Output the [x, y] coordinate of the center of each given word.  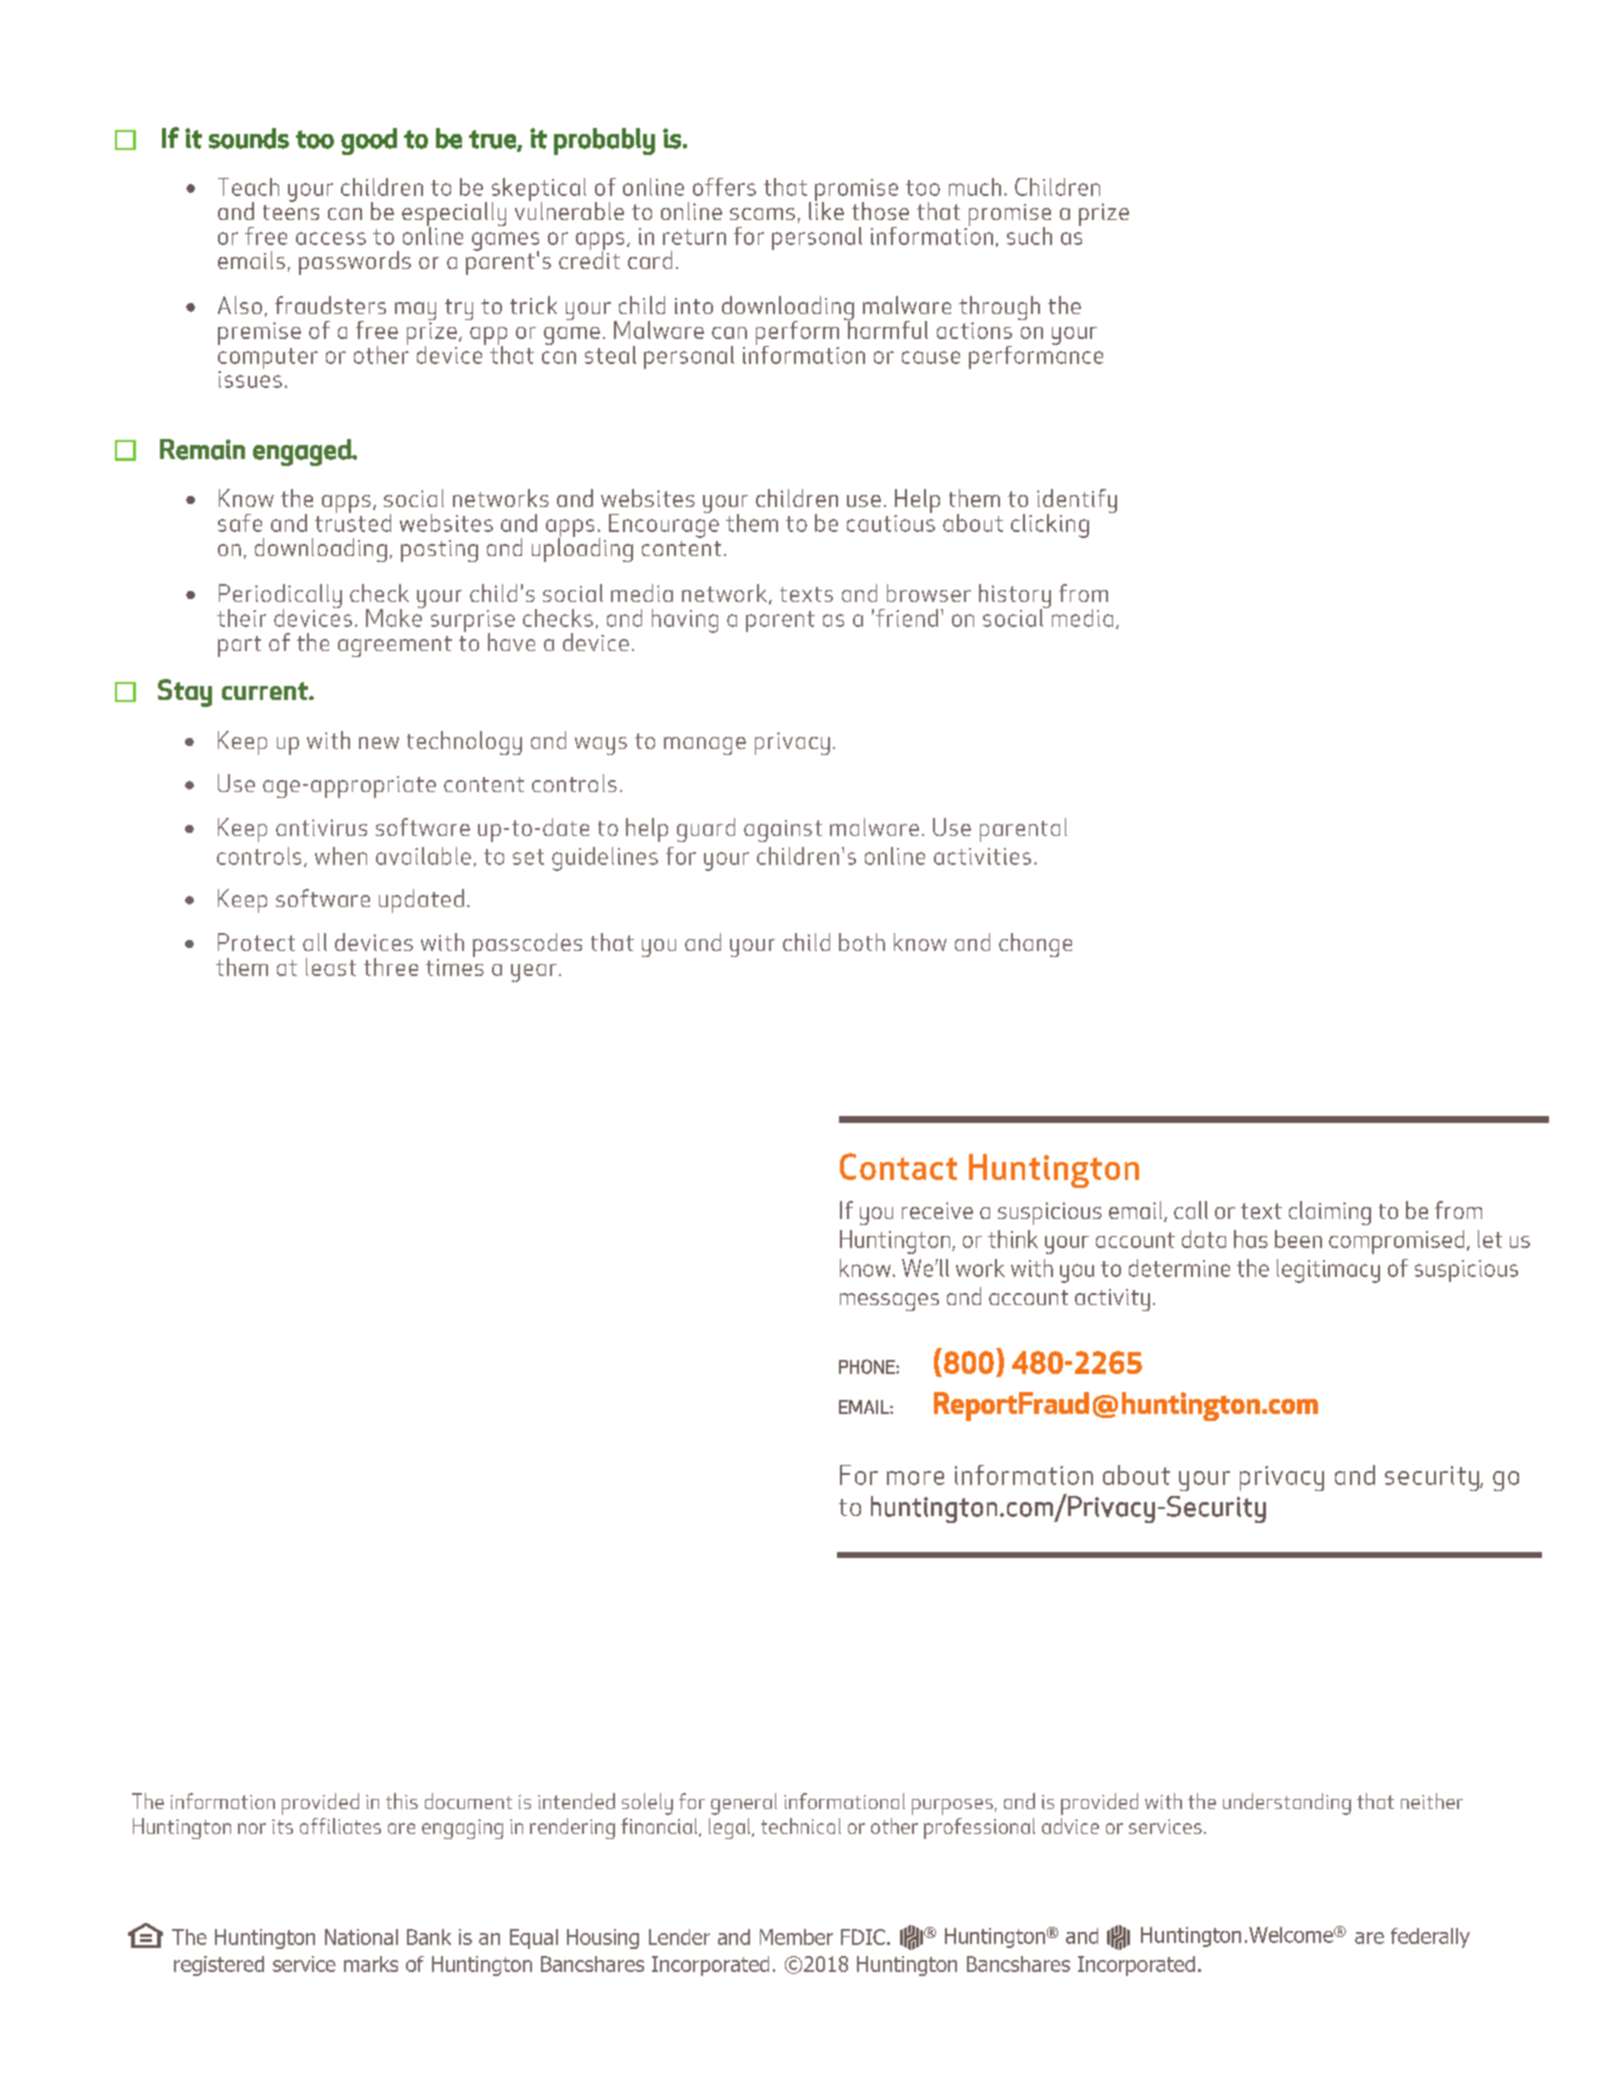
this [402, 1801]
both [862, 942]
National [361, 1937]
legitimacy [1328, 1271]
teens [291, 212]
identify [1077, 502]
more [915, 1478]
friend [907, 618]
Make [395, 616]
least [331, 967]
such [1029, 236]
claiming [1330, 1213]
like [826, 210]
